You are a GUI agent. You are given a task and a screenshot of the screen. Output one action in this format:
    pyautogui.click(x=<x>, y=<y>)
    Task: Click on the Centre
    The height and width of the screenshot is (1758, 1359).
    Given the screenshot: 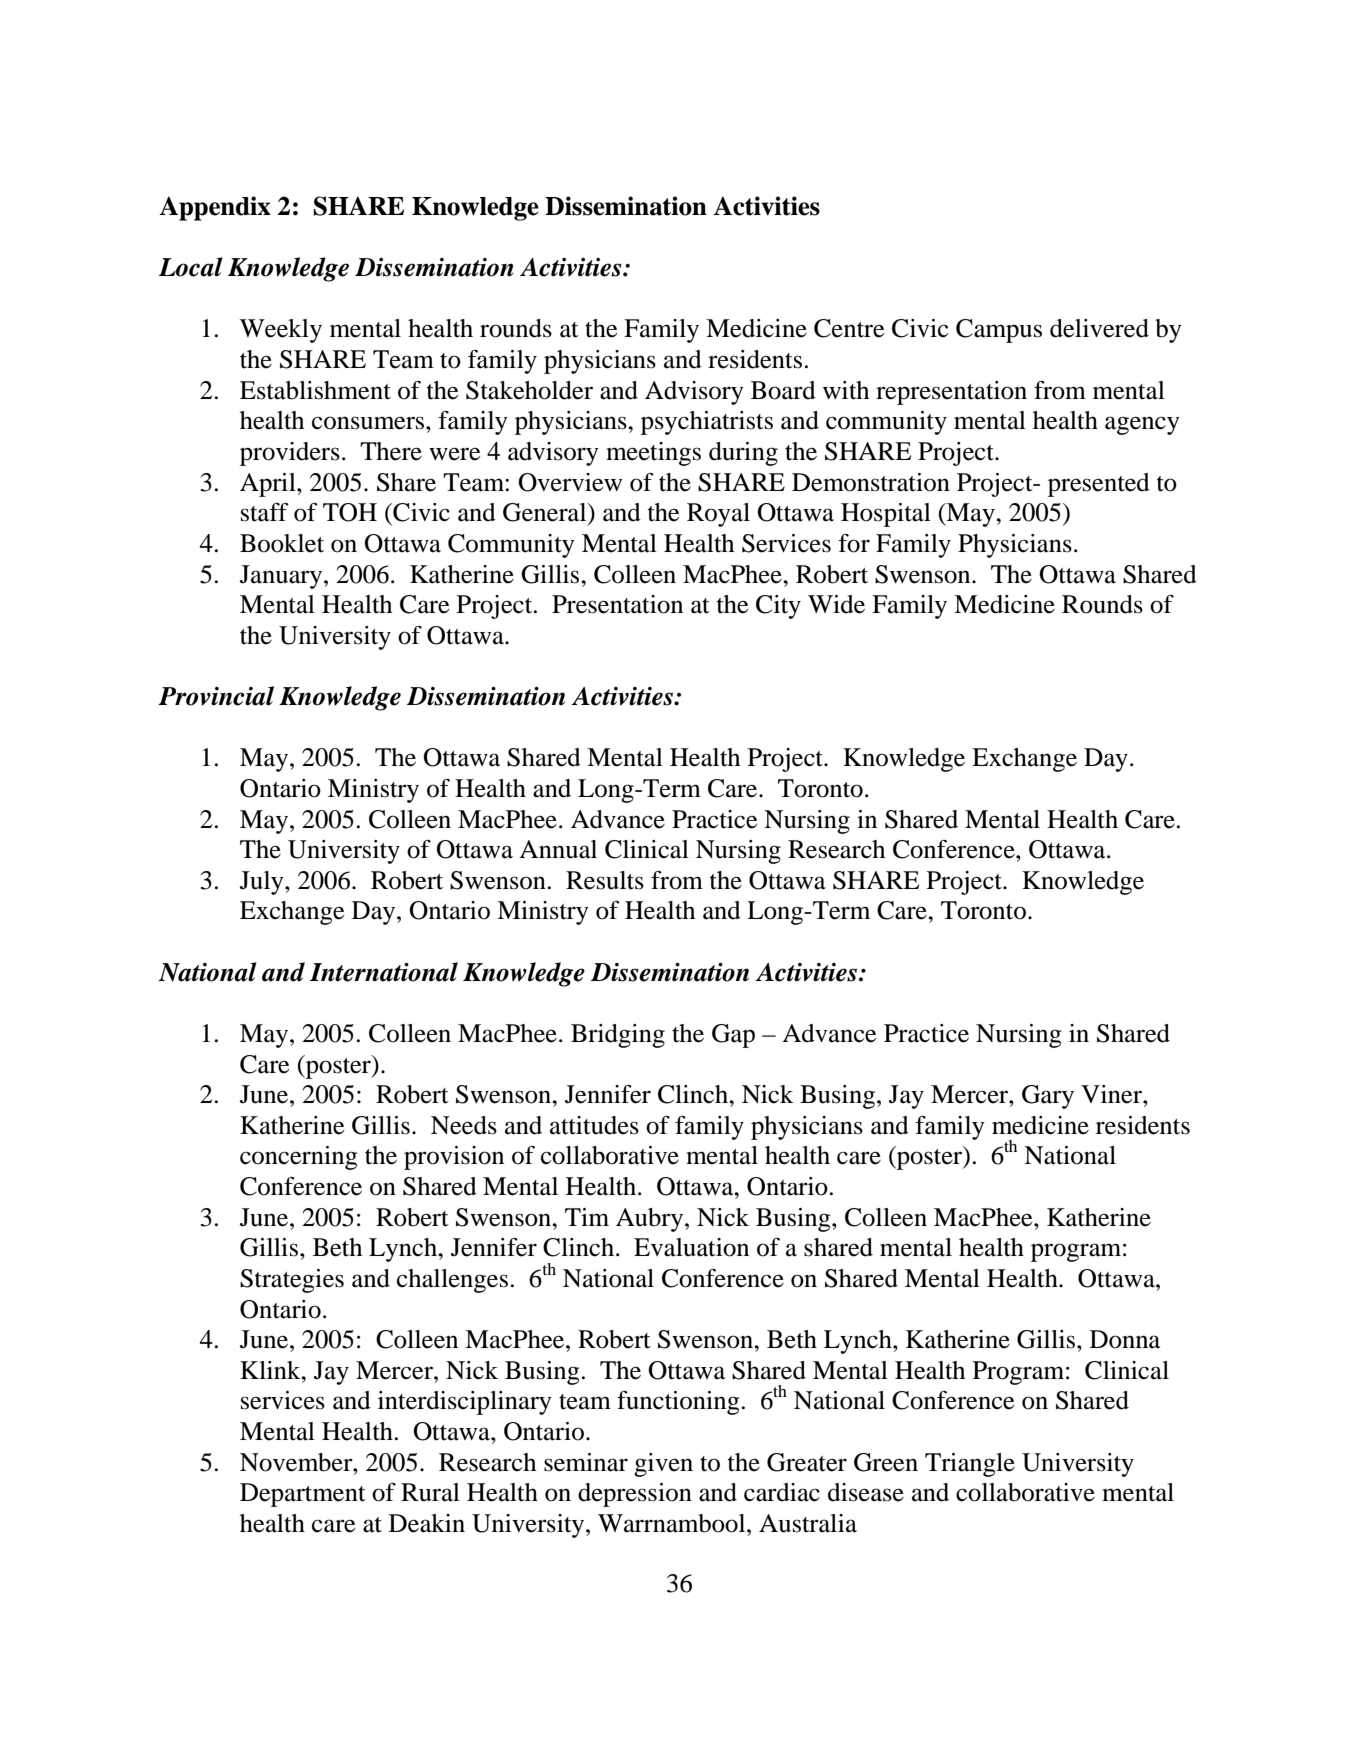 What is the action you would take?
    pyautogui.click(x=849, y=328)
